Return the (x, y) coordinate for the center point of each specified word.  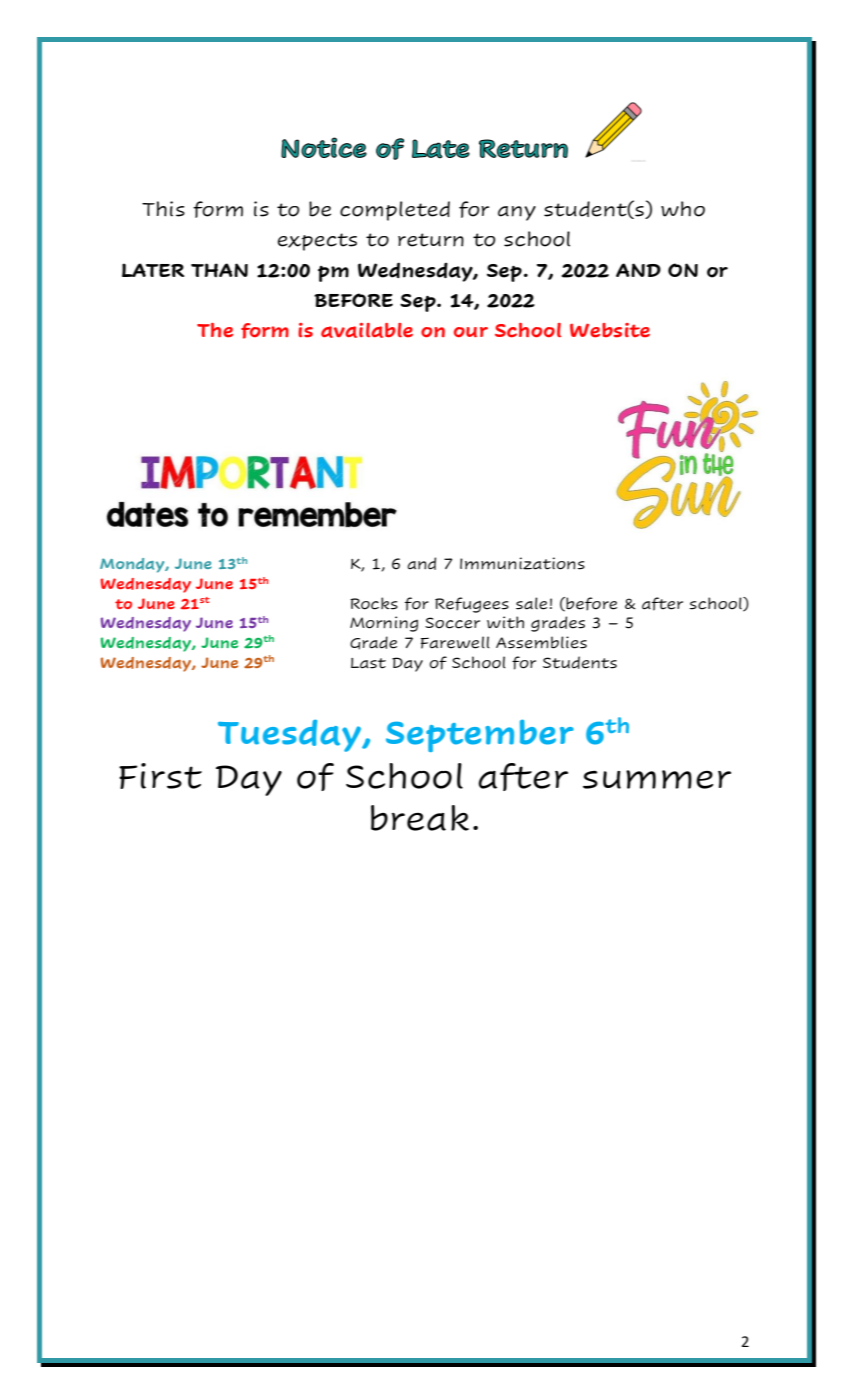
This (163, 209)
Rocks (374, 603)
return (431, 240)
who (683, 209)
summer (657, 779)
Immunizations (522, 563)
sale (531, 603)
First (160, 776)
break (420, 818)
